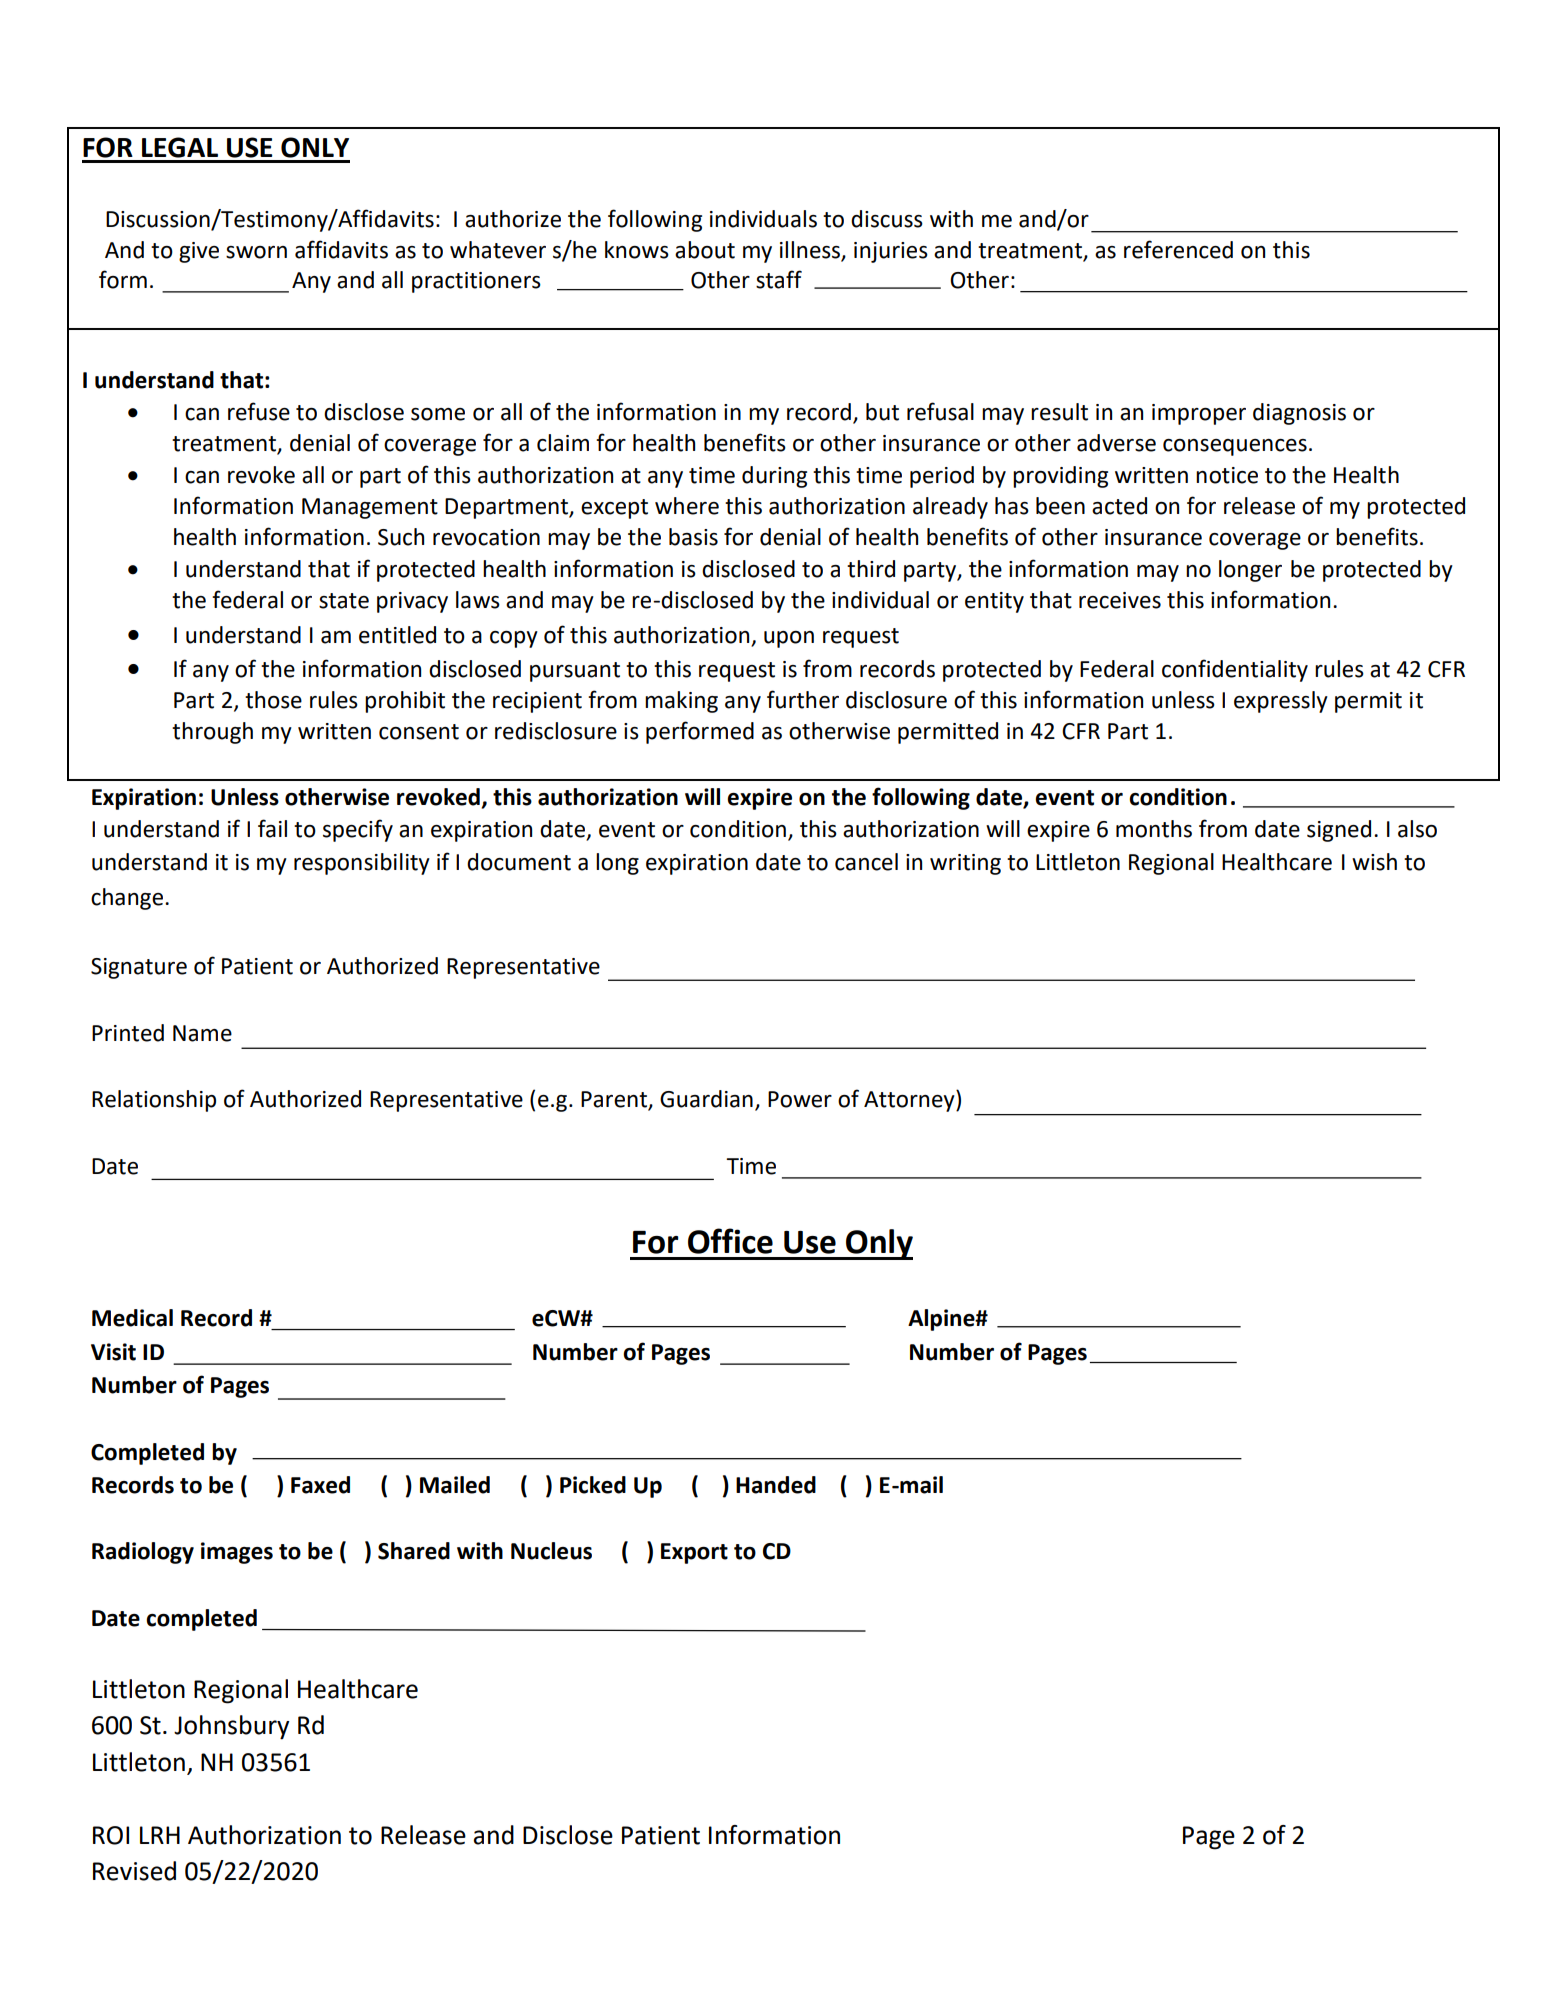 The image size is (1544, 1998). I want to click on staff, so click(779, 279).
